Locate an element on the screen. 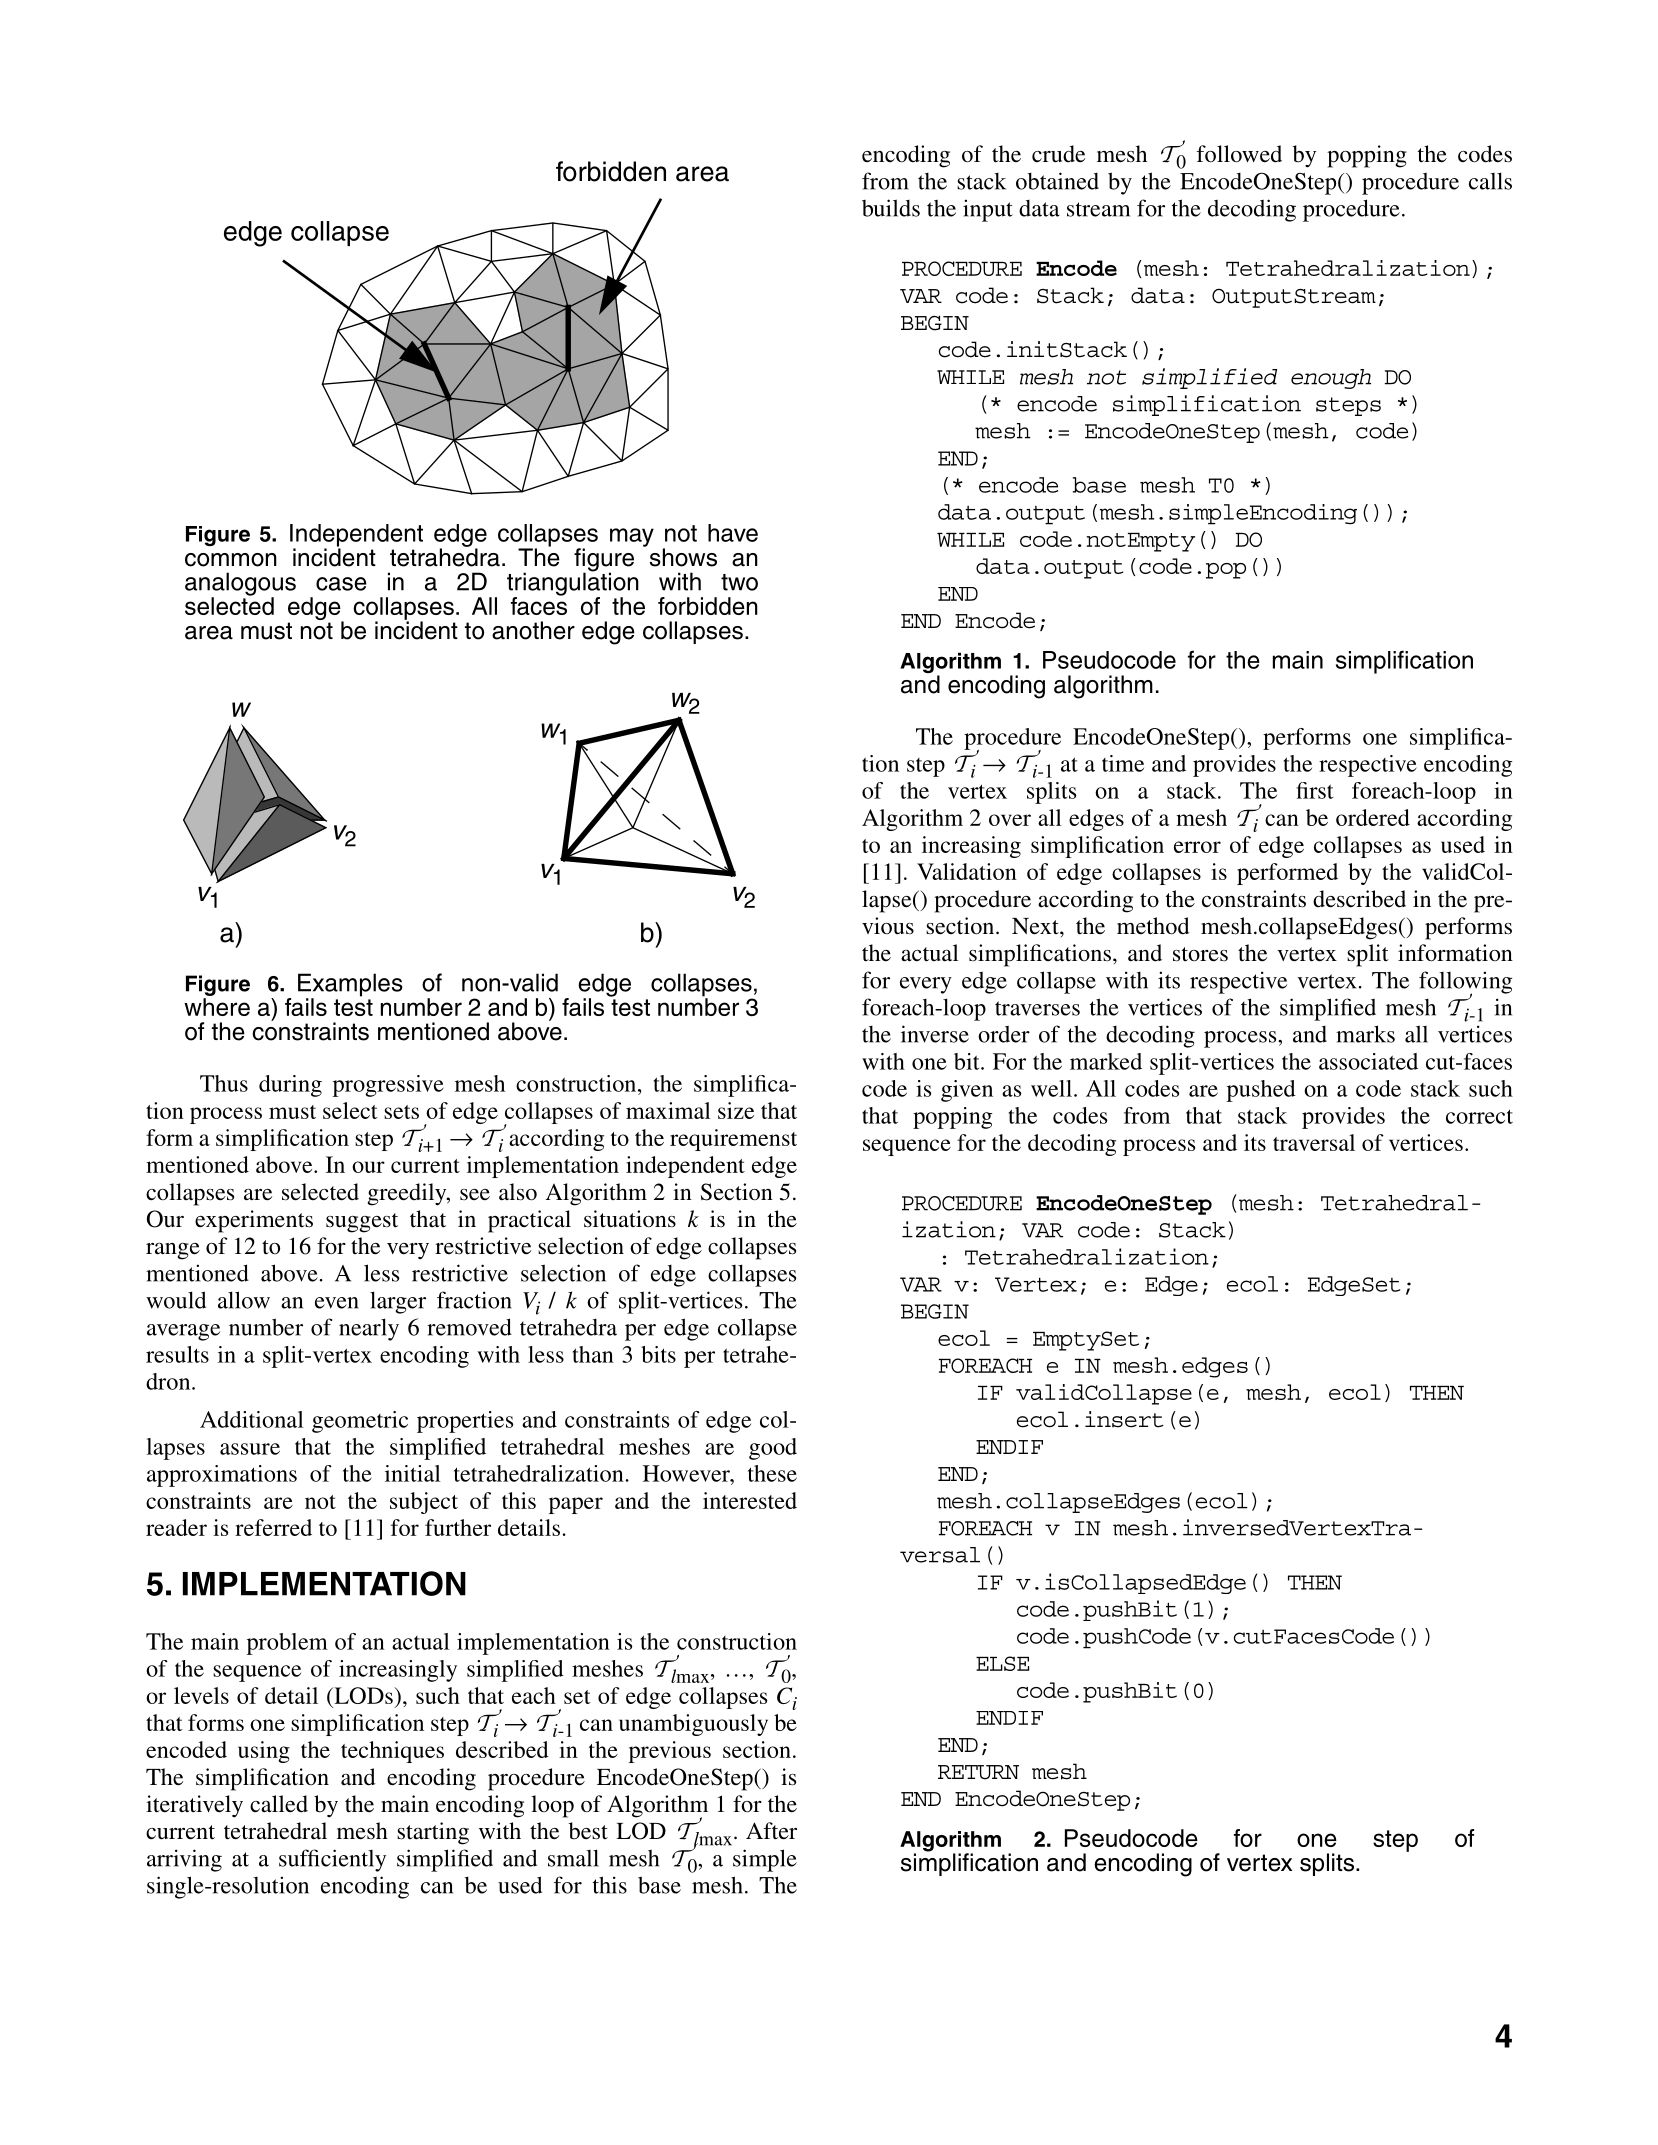 The image size is (1658, 2145). common is located at coordinates (231, 560).
